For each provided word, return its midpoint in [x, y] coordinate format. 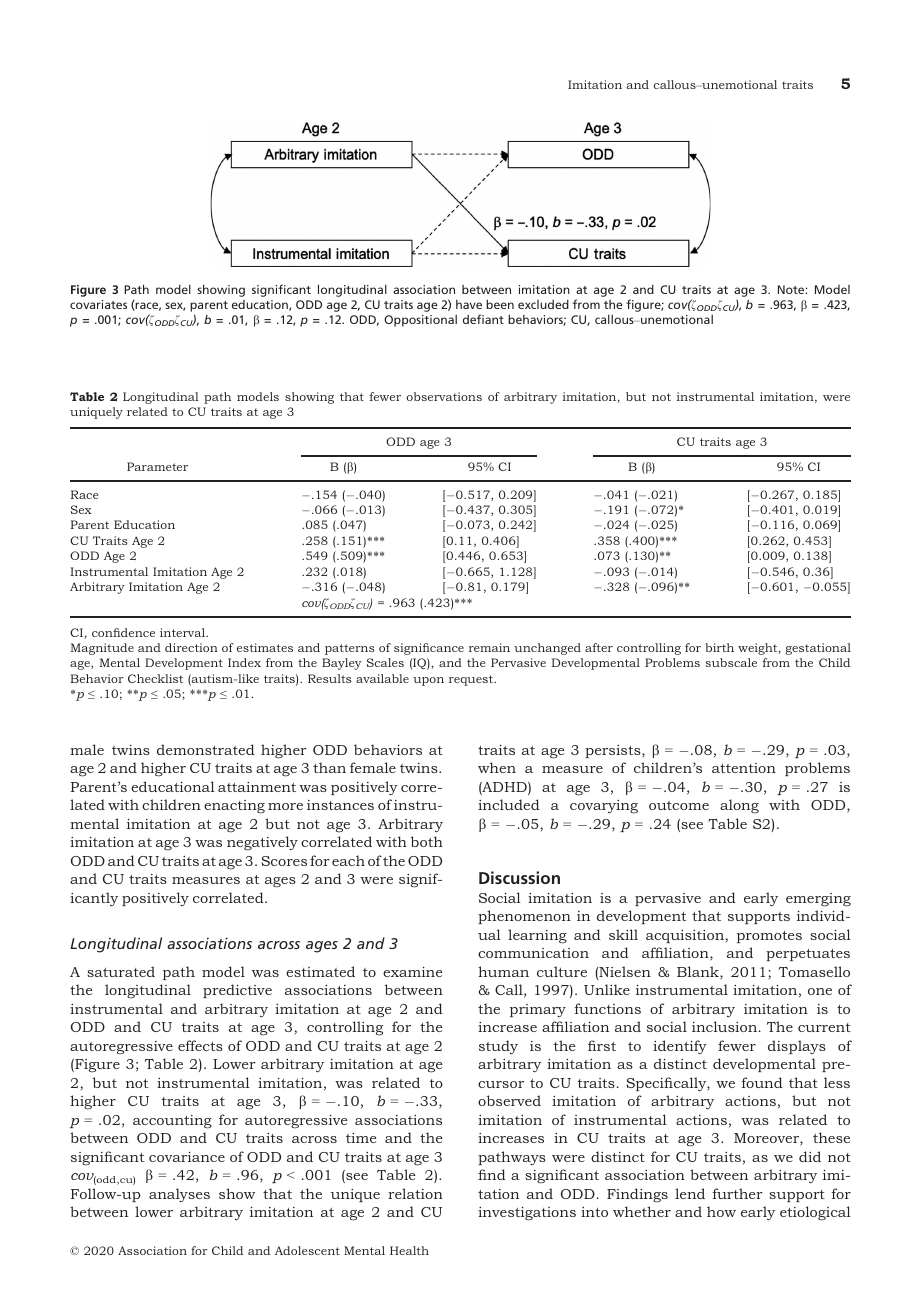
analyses [179, 1195]
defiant [483, 319]
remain [489, 647]
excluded [543, 304]
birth [719, 647]
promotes [769, 937]
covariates [98, 304]
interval [184, 632]
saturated [121, 971]
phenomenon [524, 917]
